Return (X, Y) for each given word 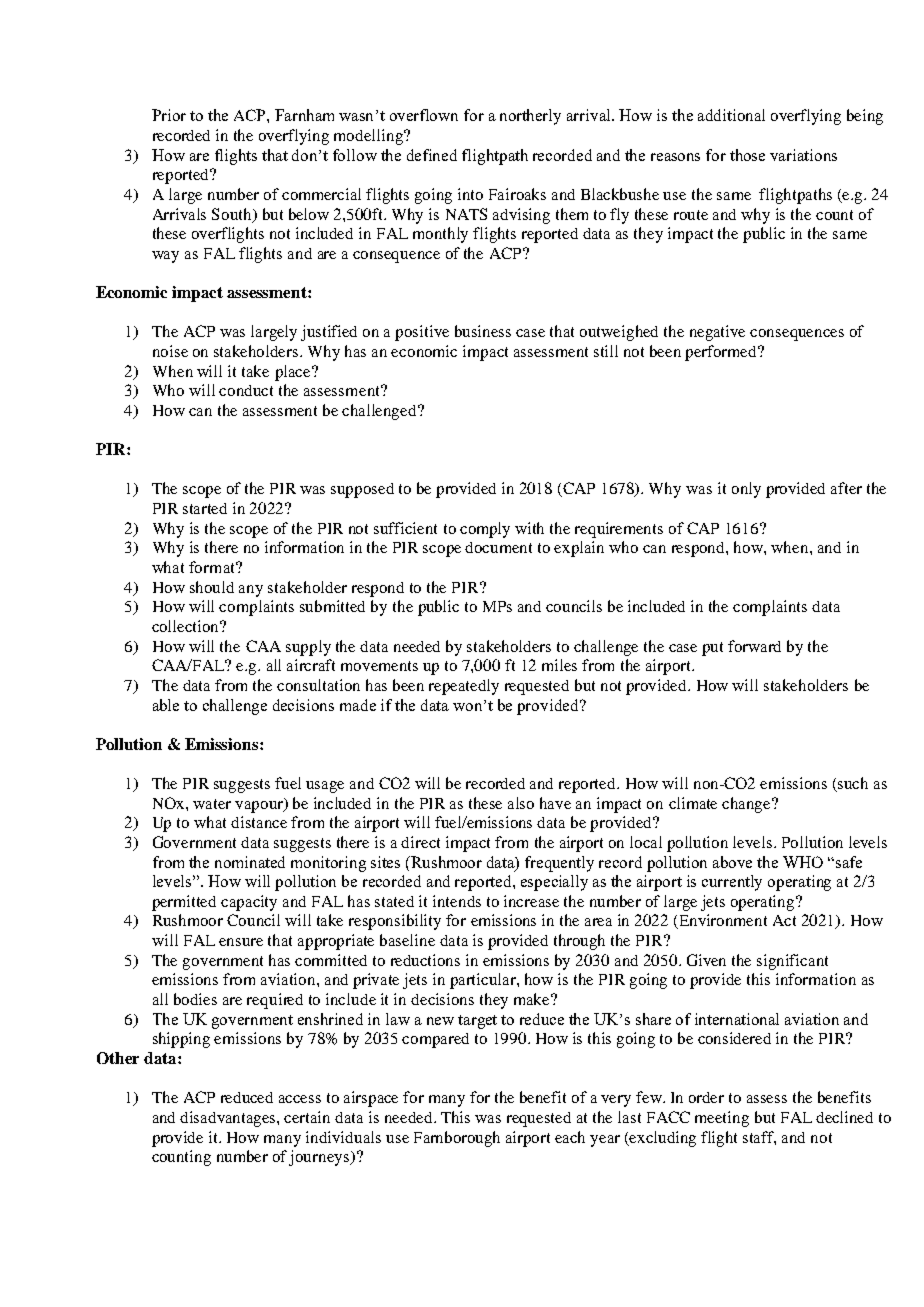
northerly (530, 117)
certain (307, 1117)
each (570, 1137)
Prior (169, 115)
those (747, 155)
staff (759, 1138)
